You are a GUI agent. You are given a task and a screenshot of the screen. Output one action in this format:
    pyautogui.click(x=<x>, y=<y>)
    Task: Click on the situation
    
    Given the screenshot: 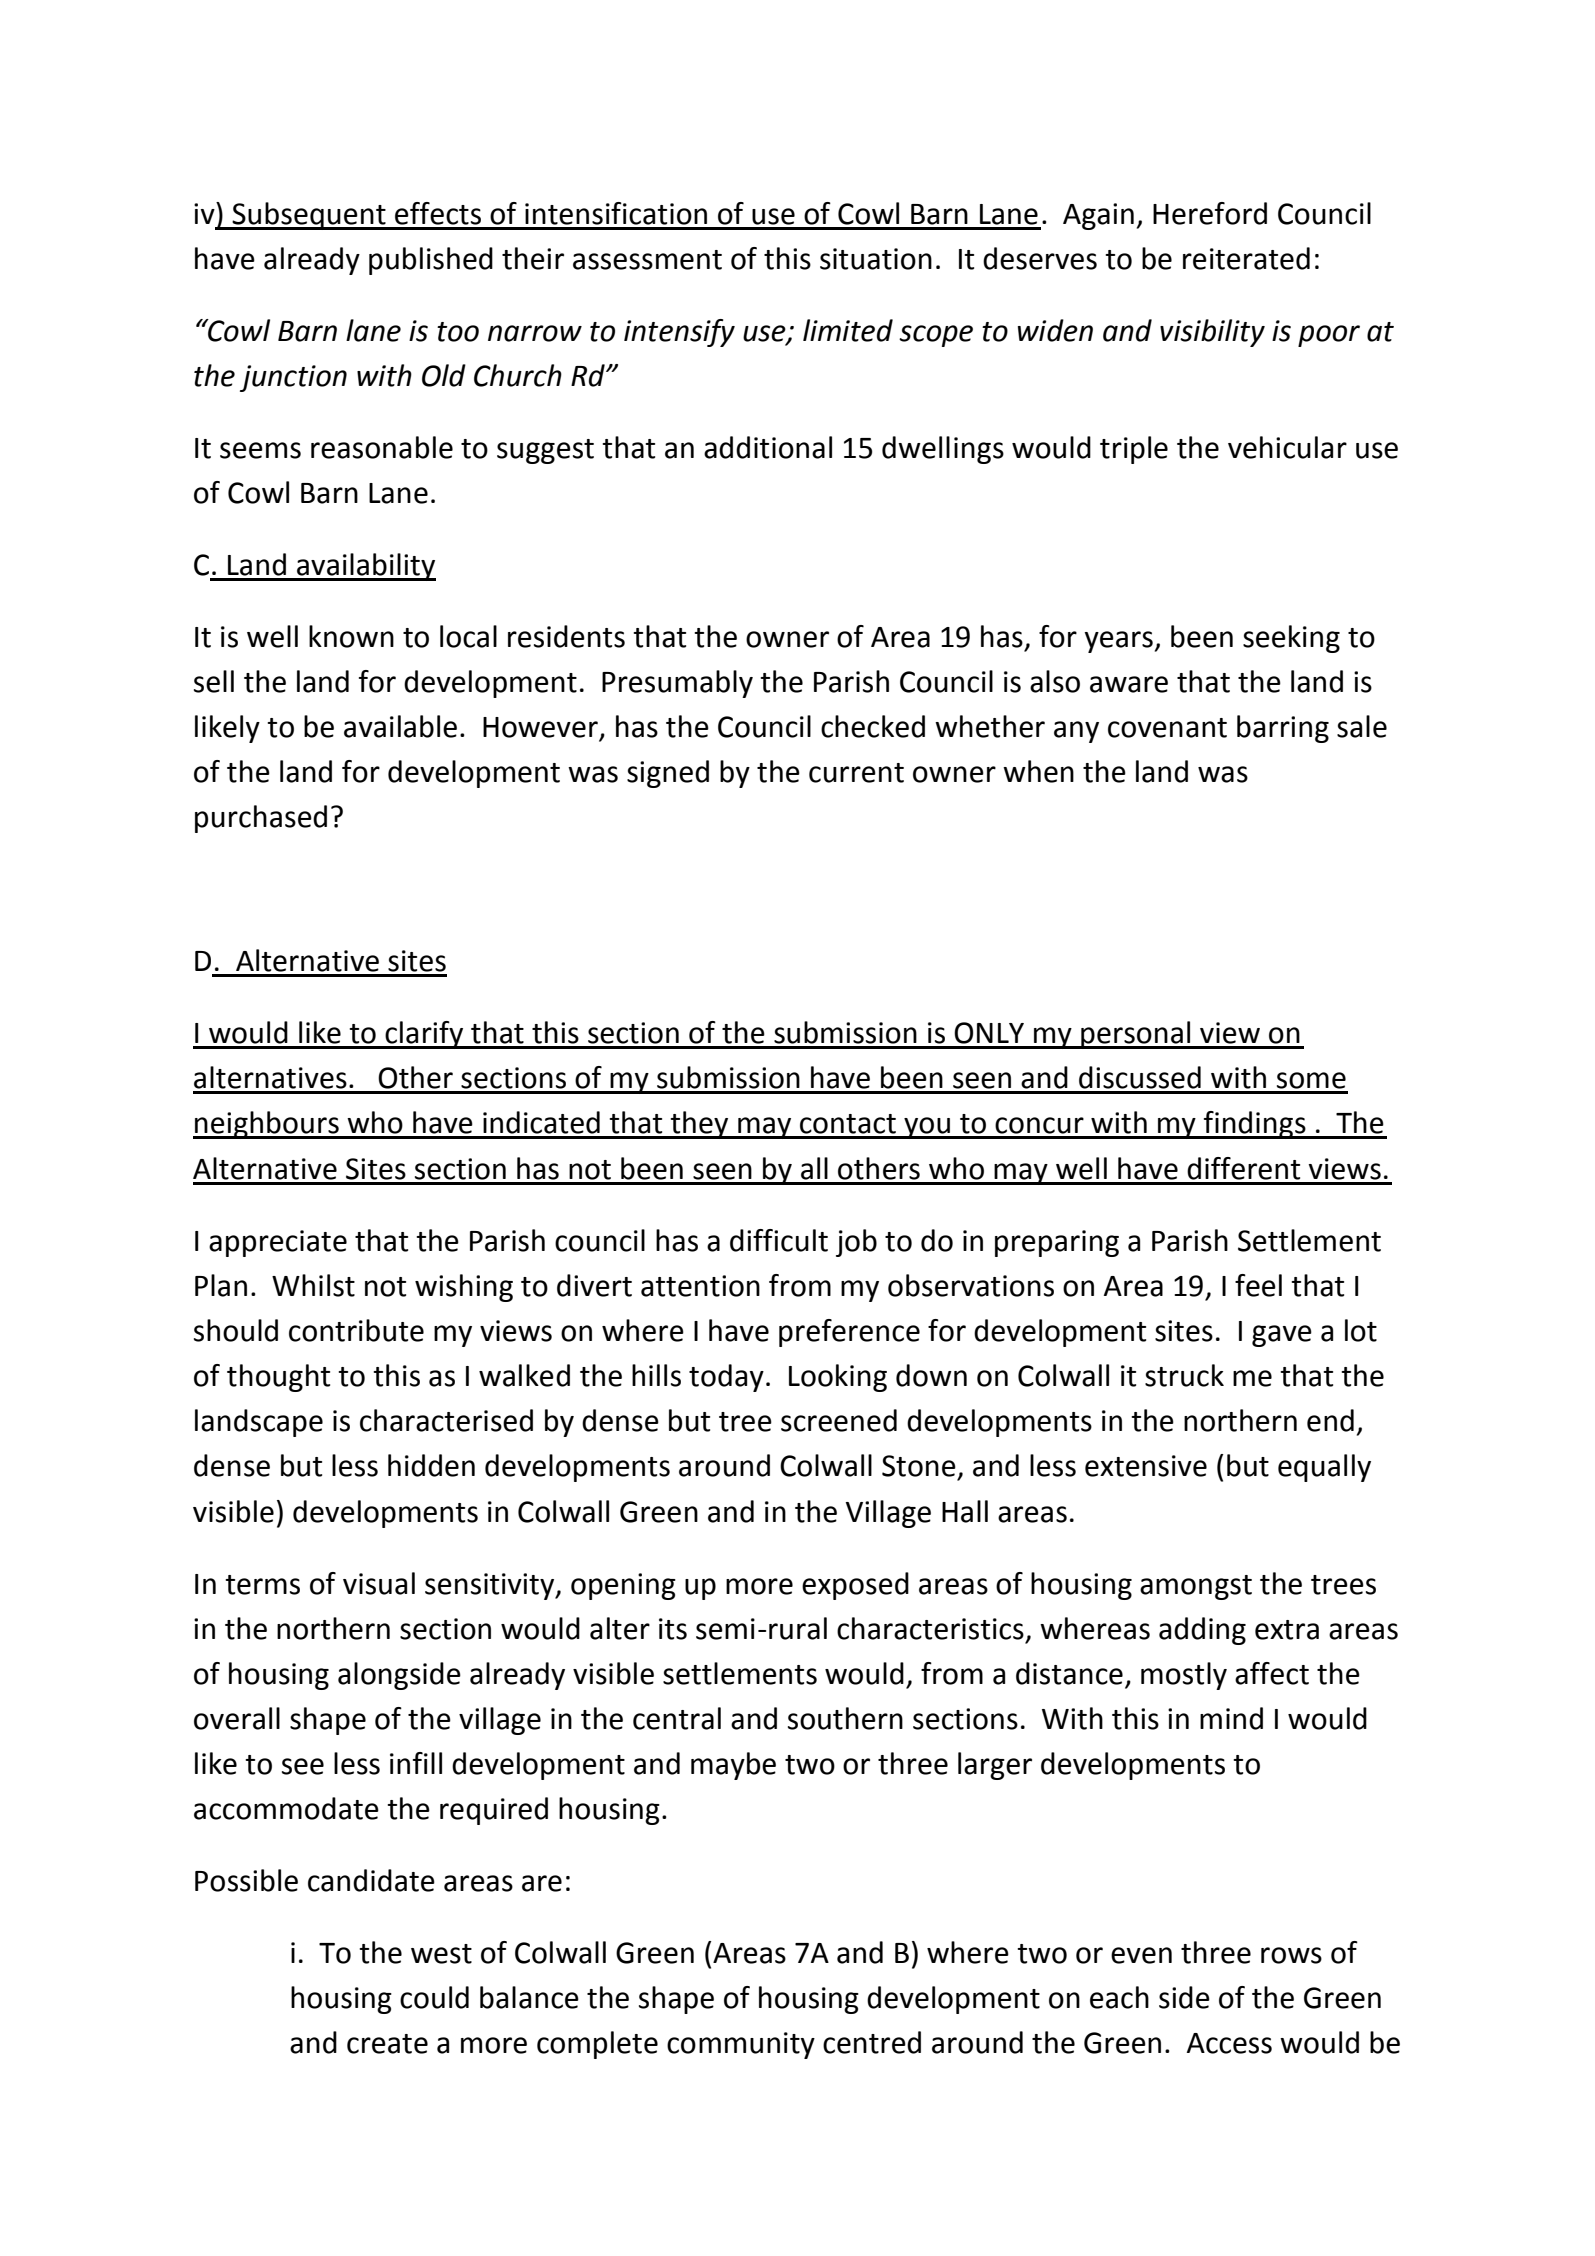 What is the action you would take?
    pyautogui.click(x=876, y=259)
